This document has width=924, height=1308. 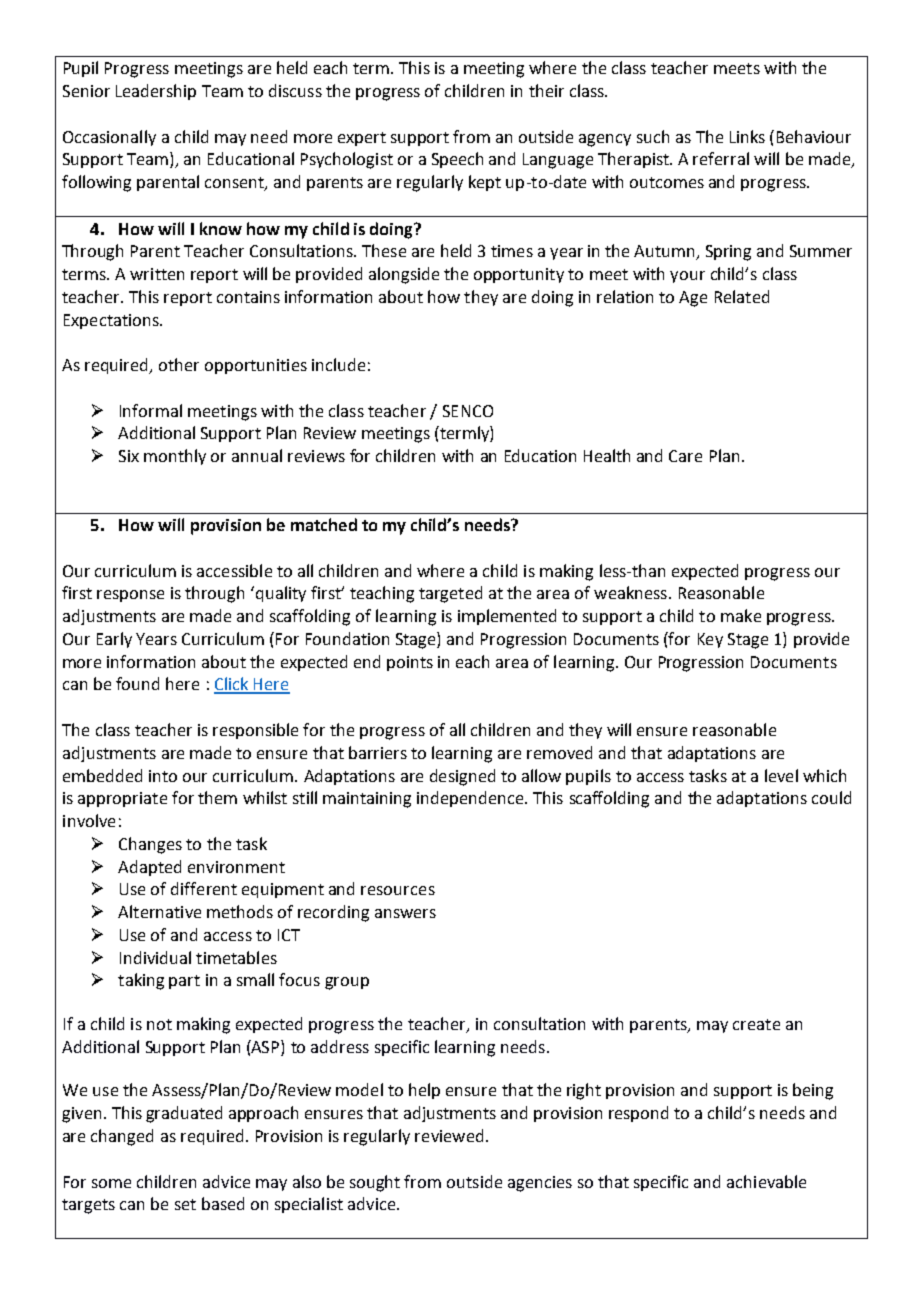 I want to click on Early, so click(x=114, y=640).
